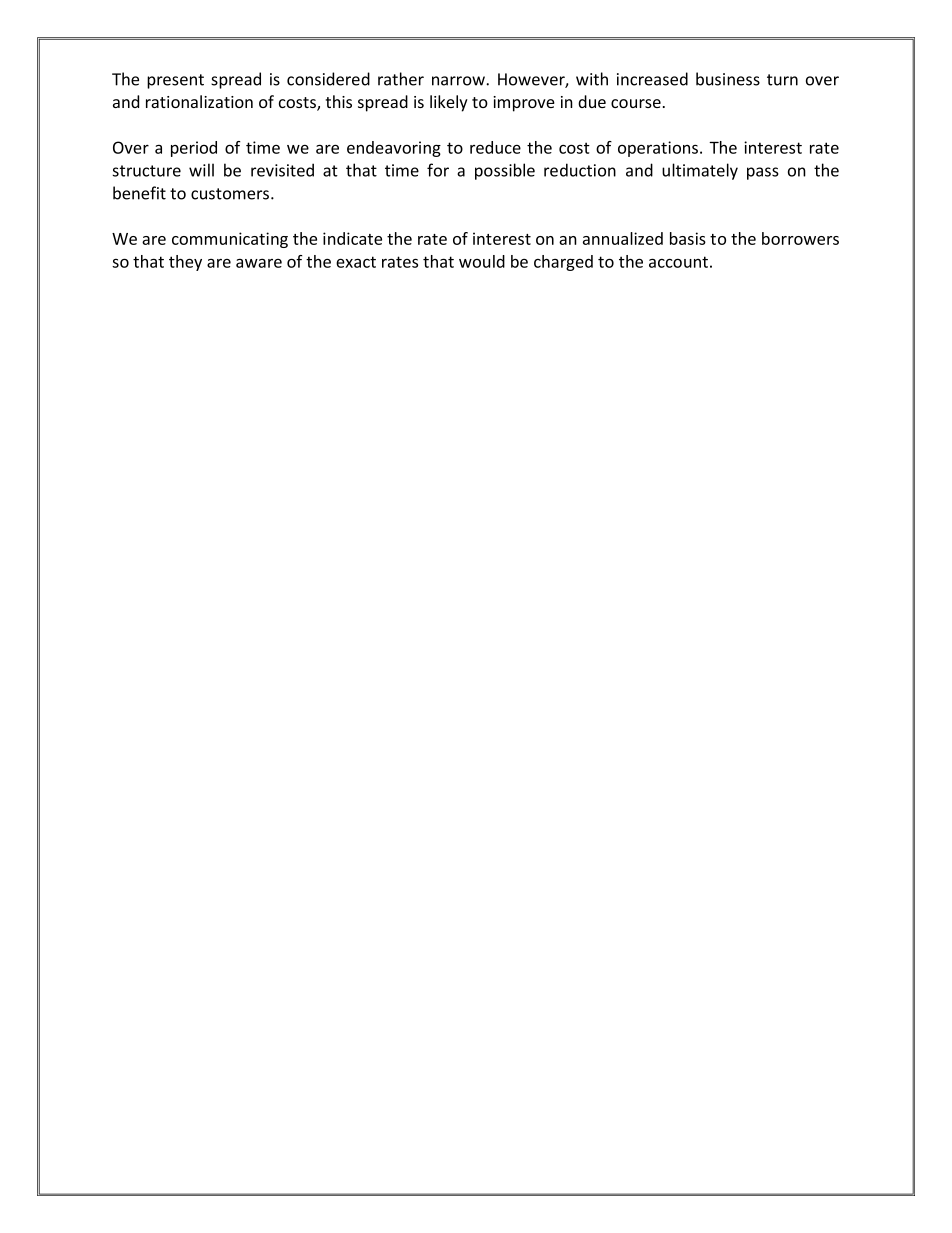  What do you see at coordinates (728, 79) in the screenshot?
I see `business` at bounding box center [728, 79].
